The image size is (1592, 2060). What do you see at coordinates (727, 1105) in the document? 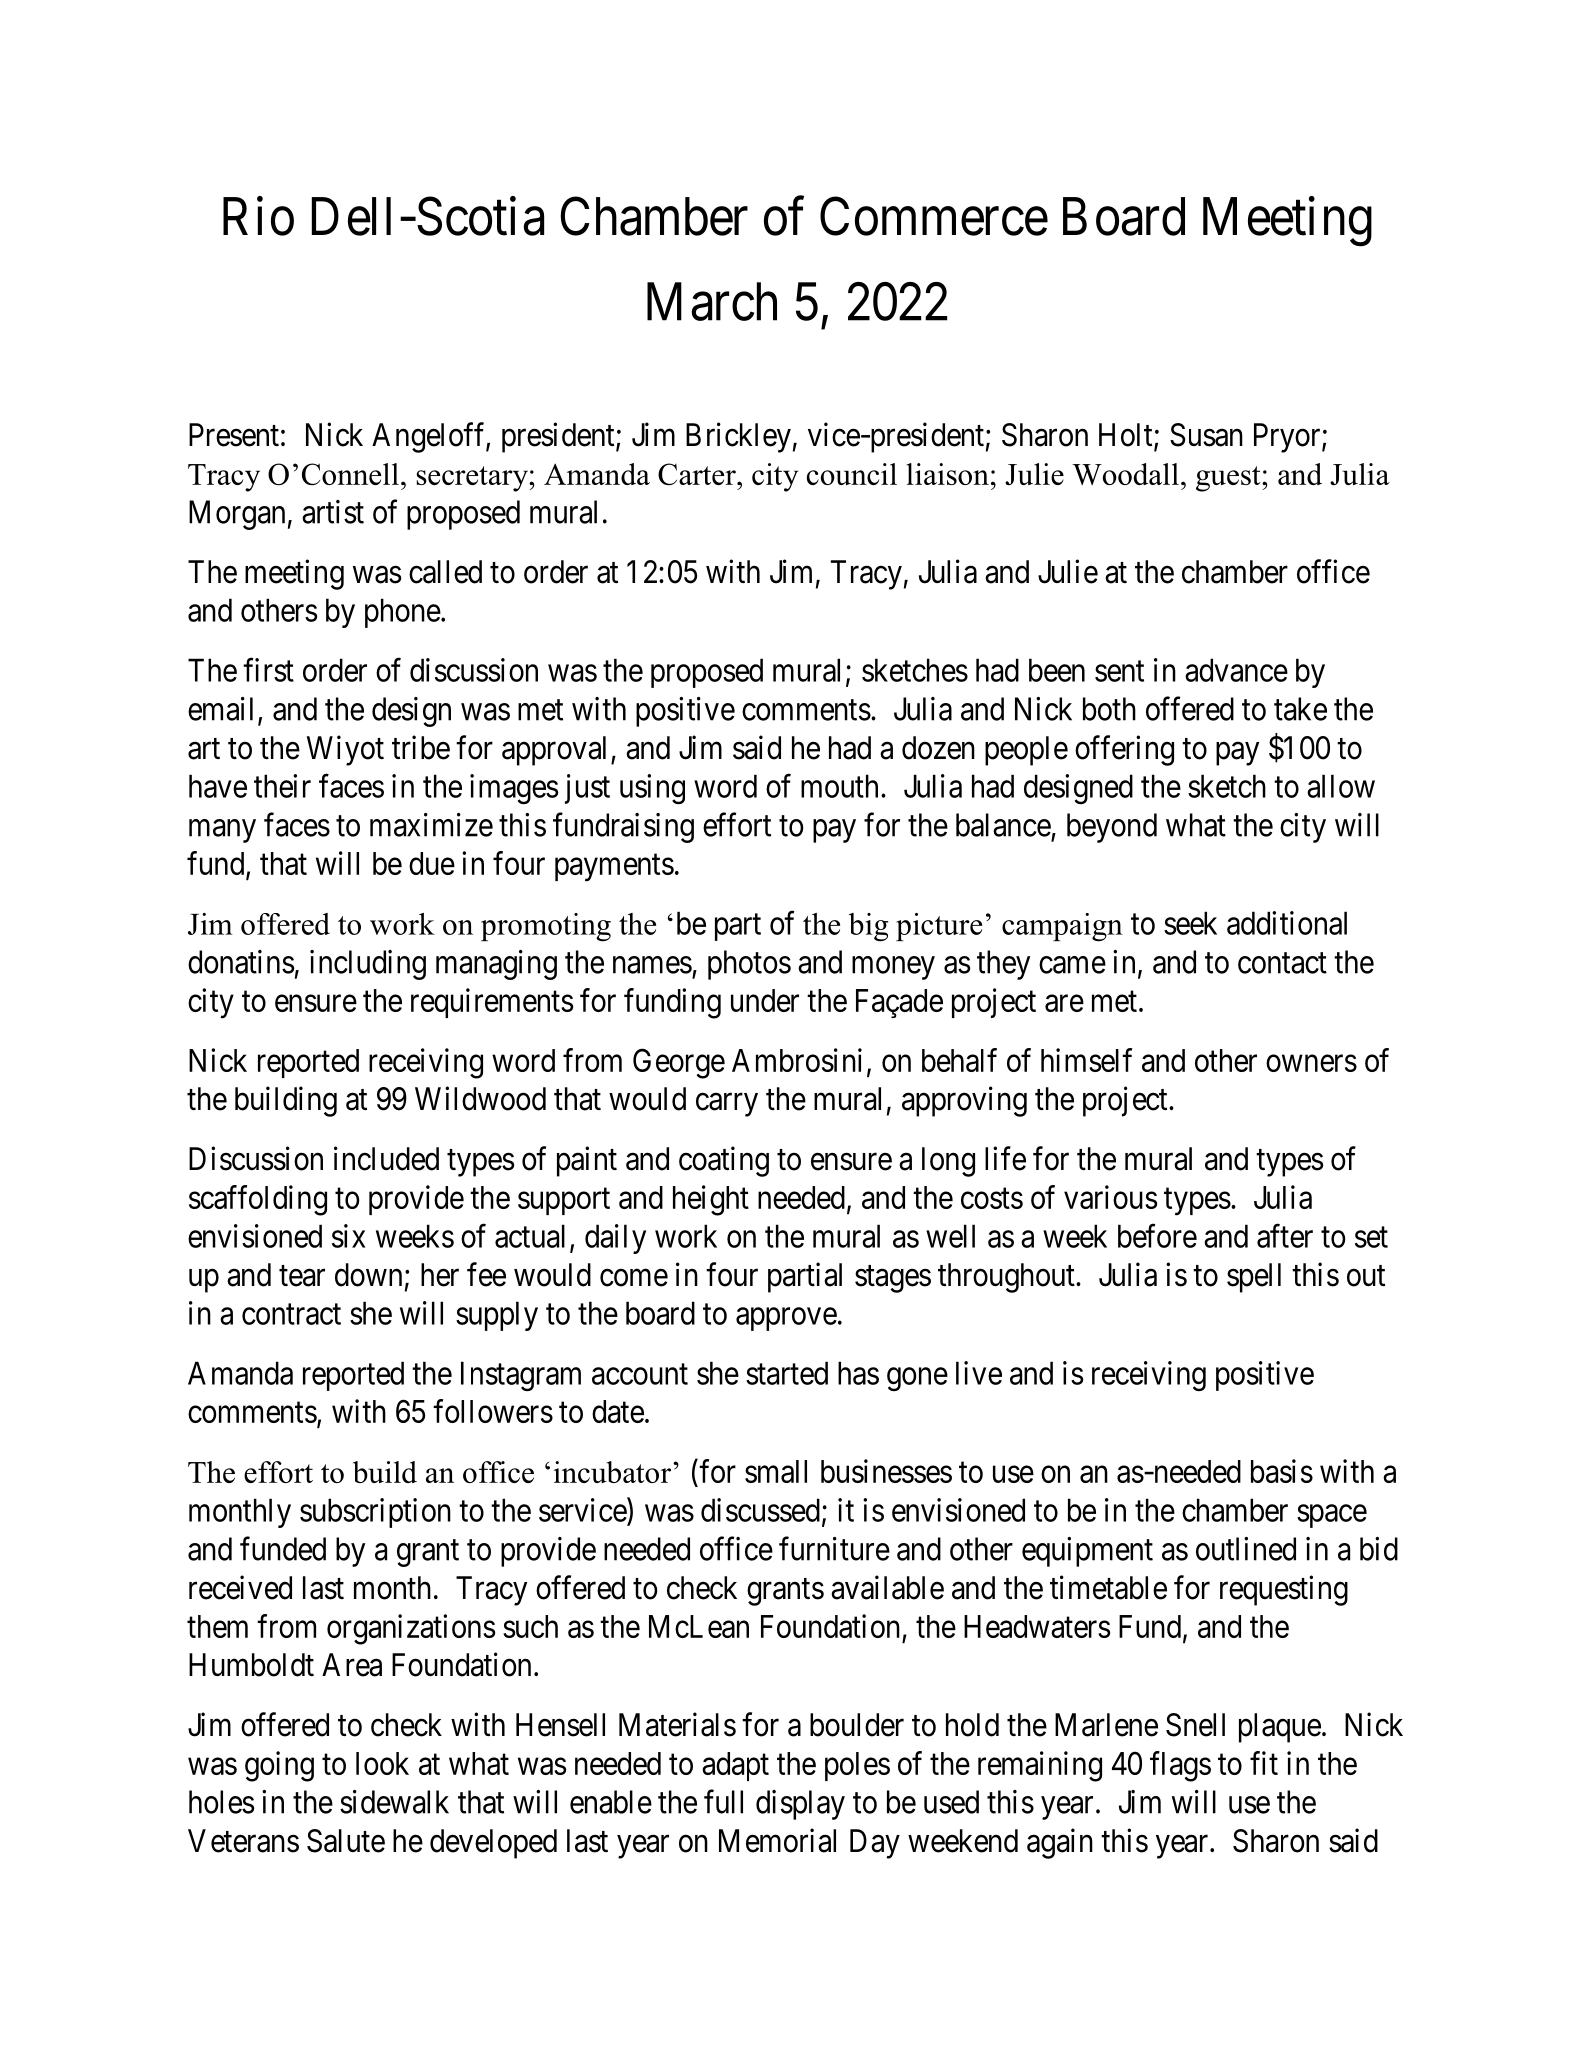
I see `carry` at bounding box center [727, 1105].
